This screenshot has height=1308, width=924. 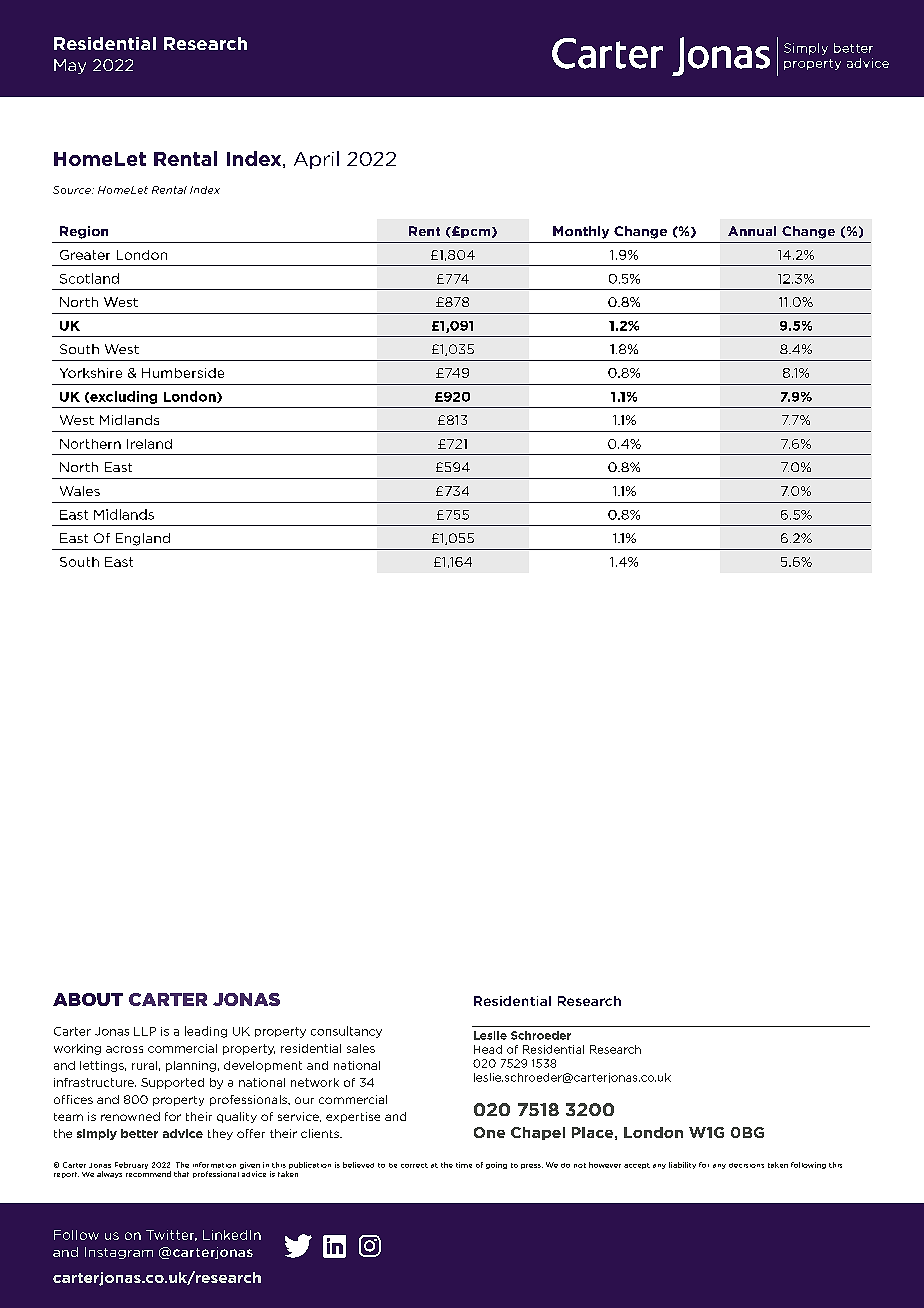 What do you see at coordinates (88, 999) in the screenshot?
I see `ABOUT` at bounding box center [88, 999].
